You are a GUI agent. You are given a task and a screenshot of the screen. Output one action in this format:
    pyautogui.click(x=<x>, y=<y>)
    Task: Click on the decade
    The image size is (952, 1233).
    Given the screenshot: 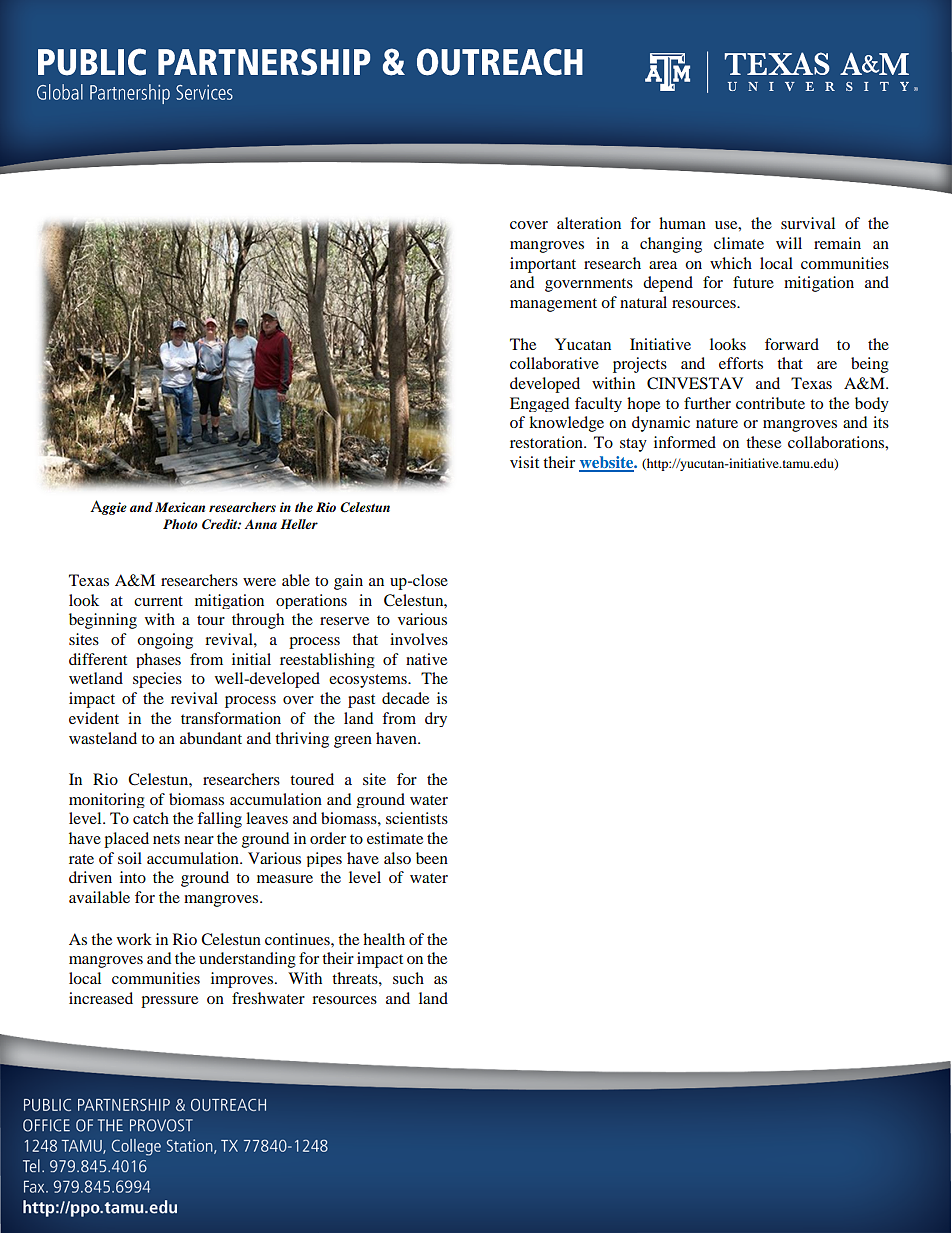 What is the action you would take?
    pyautogui.click(x=405, y=698)
